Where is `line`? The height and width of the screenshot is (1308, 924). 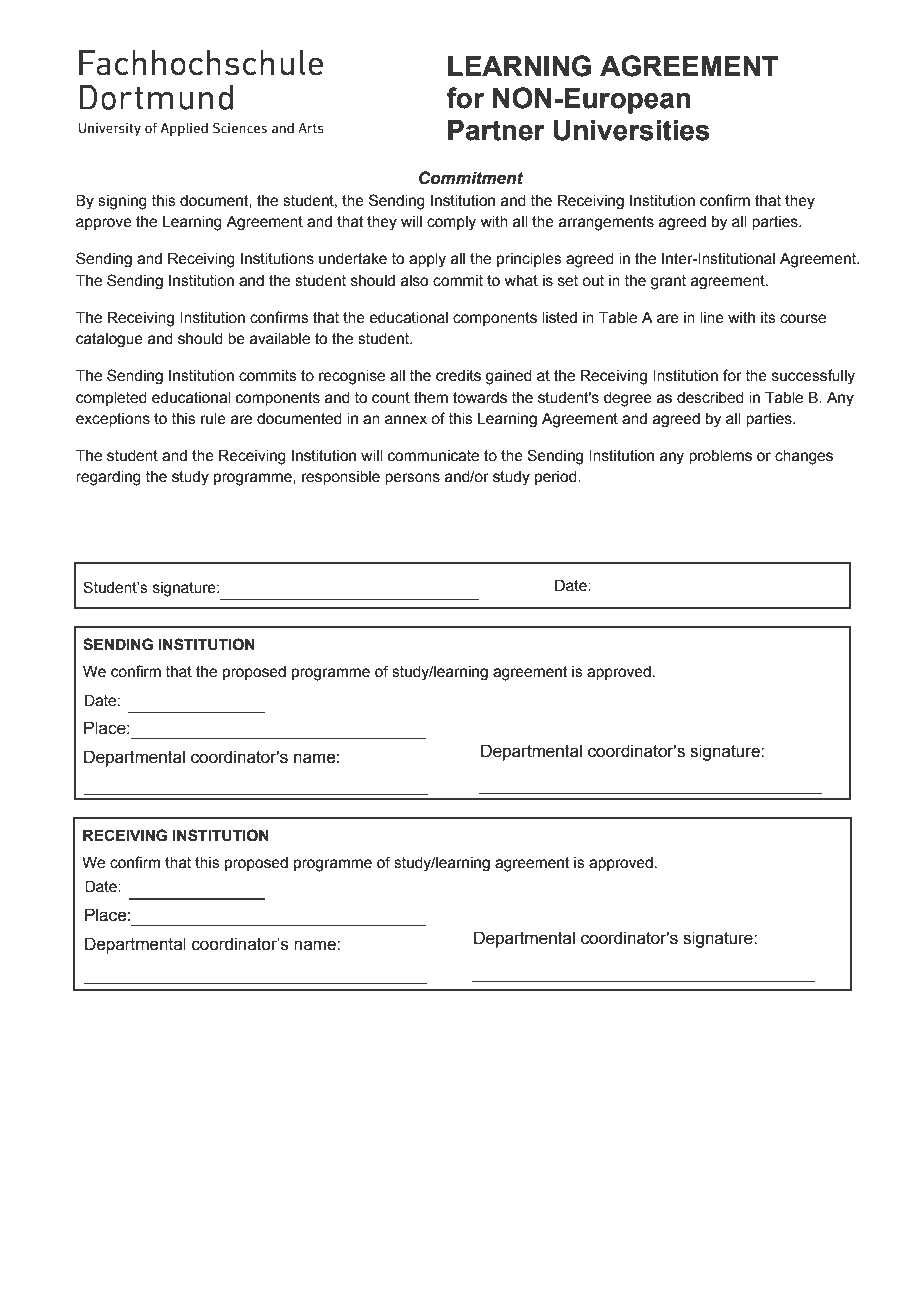
line is located at coordinates (712, 318).
